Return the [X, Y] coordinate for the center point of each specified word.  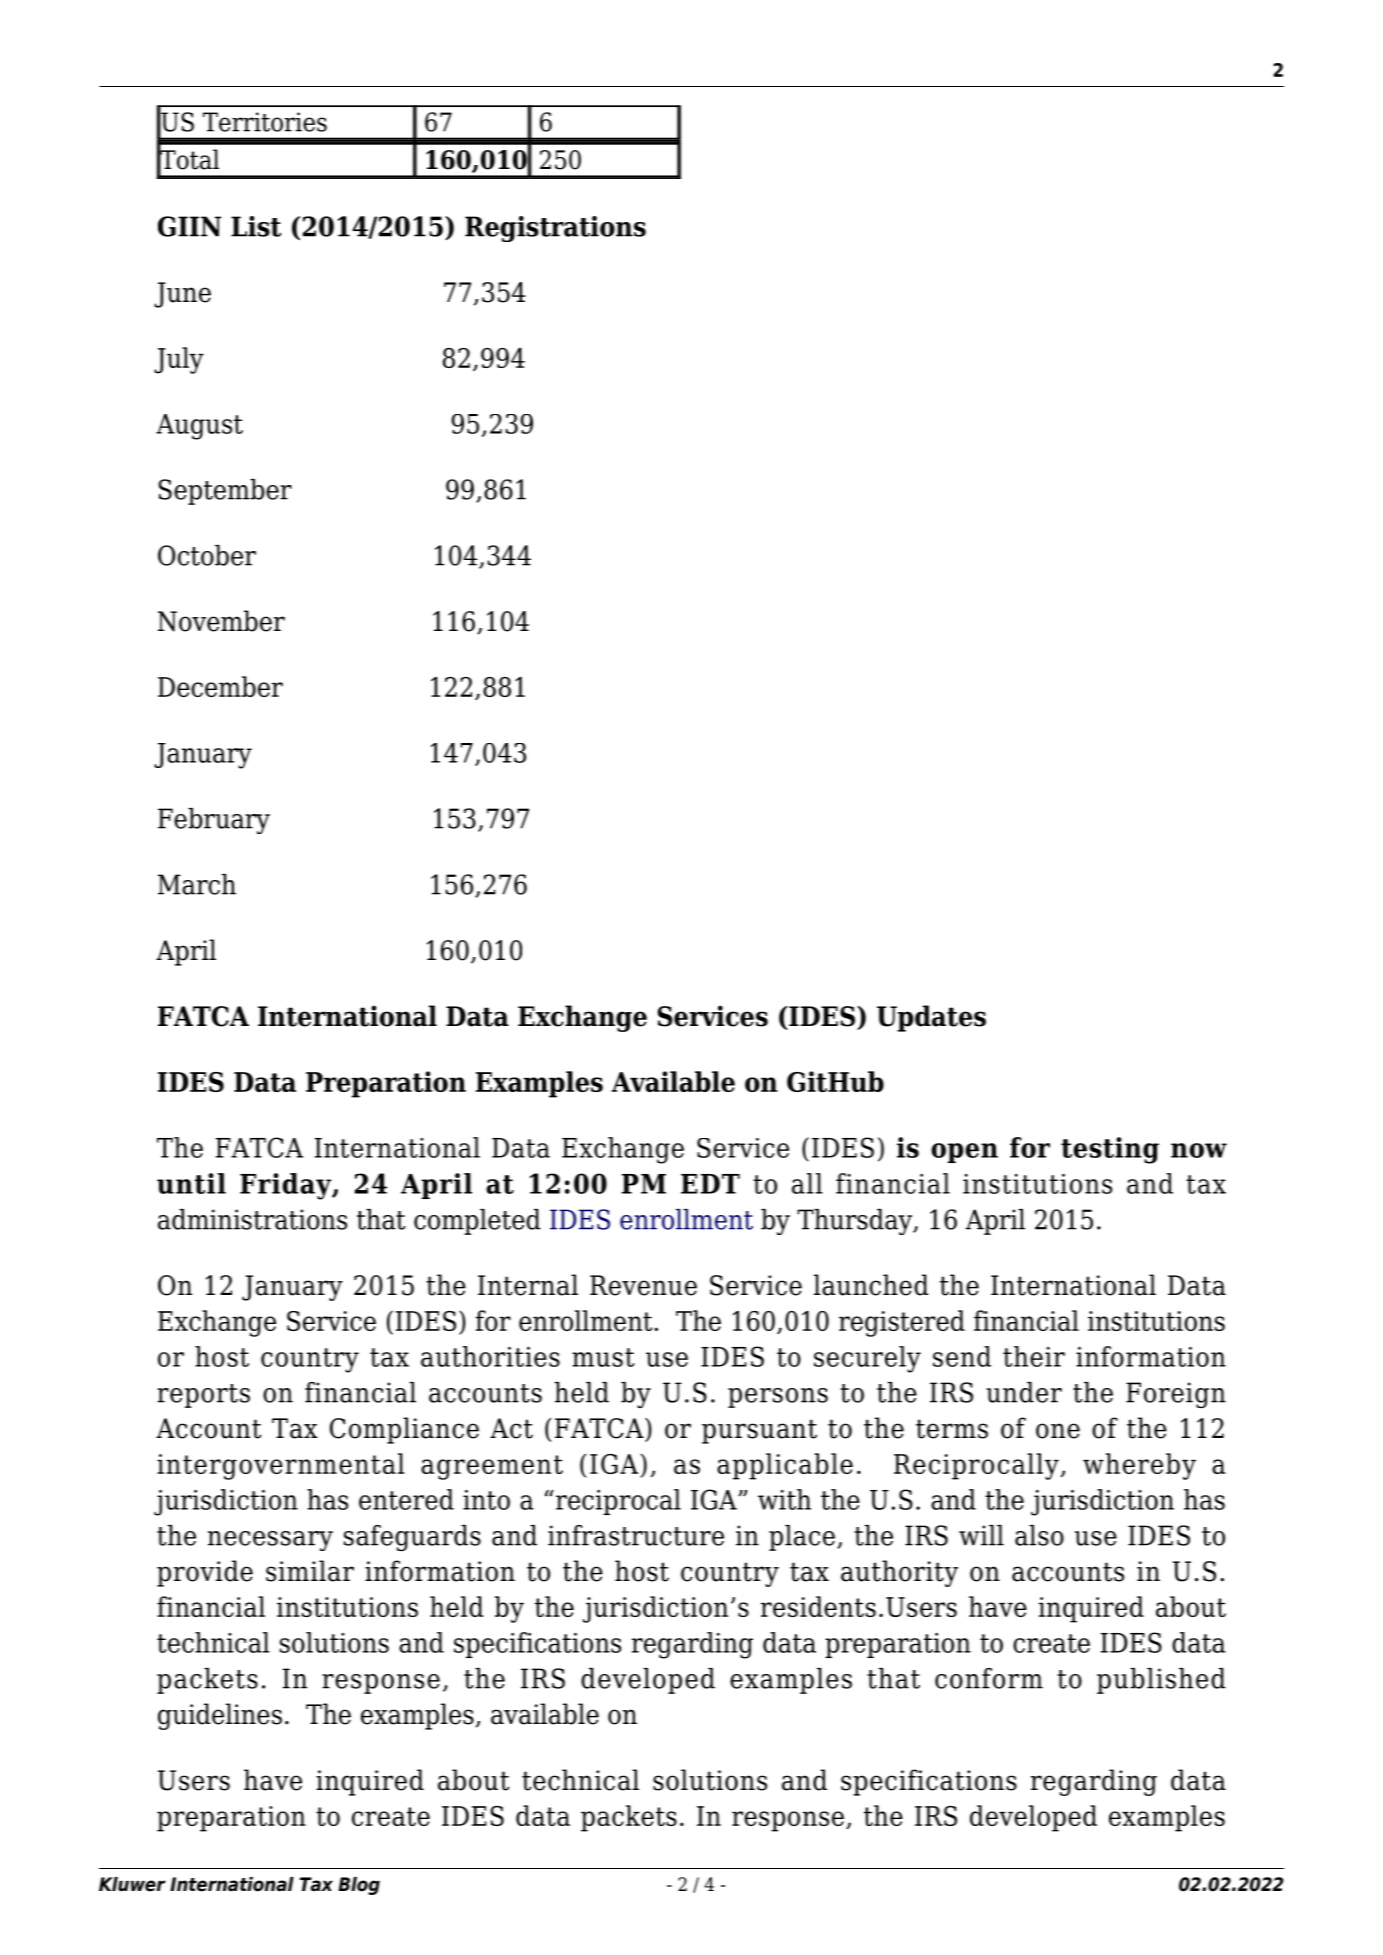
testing [1110, 1150]
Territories [265, 122]
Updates [931, 1018]
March [197, 884]
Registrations [555, 229]
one [1058, 1431]
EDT [710, 1184]
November [221, 621]
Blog [359, 1886]
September [225, 492]
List [256, 226]
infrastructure [636, 1535]
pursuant [759, 1431]
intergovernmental [281, 1466]
